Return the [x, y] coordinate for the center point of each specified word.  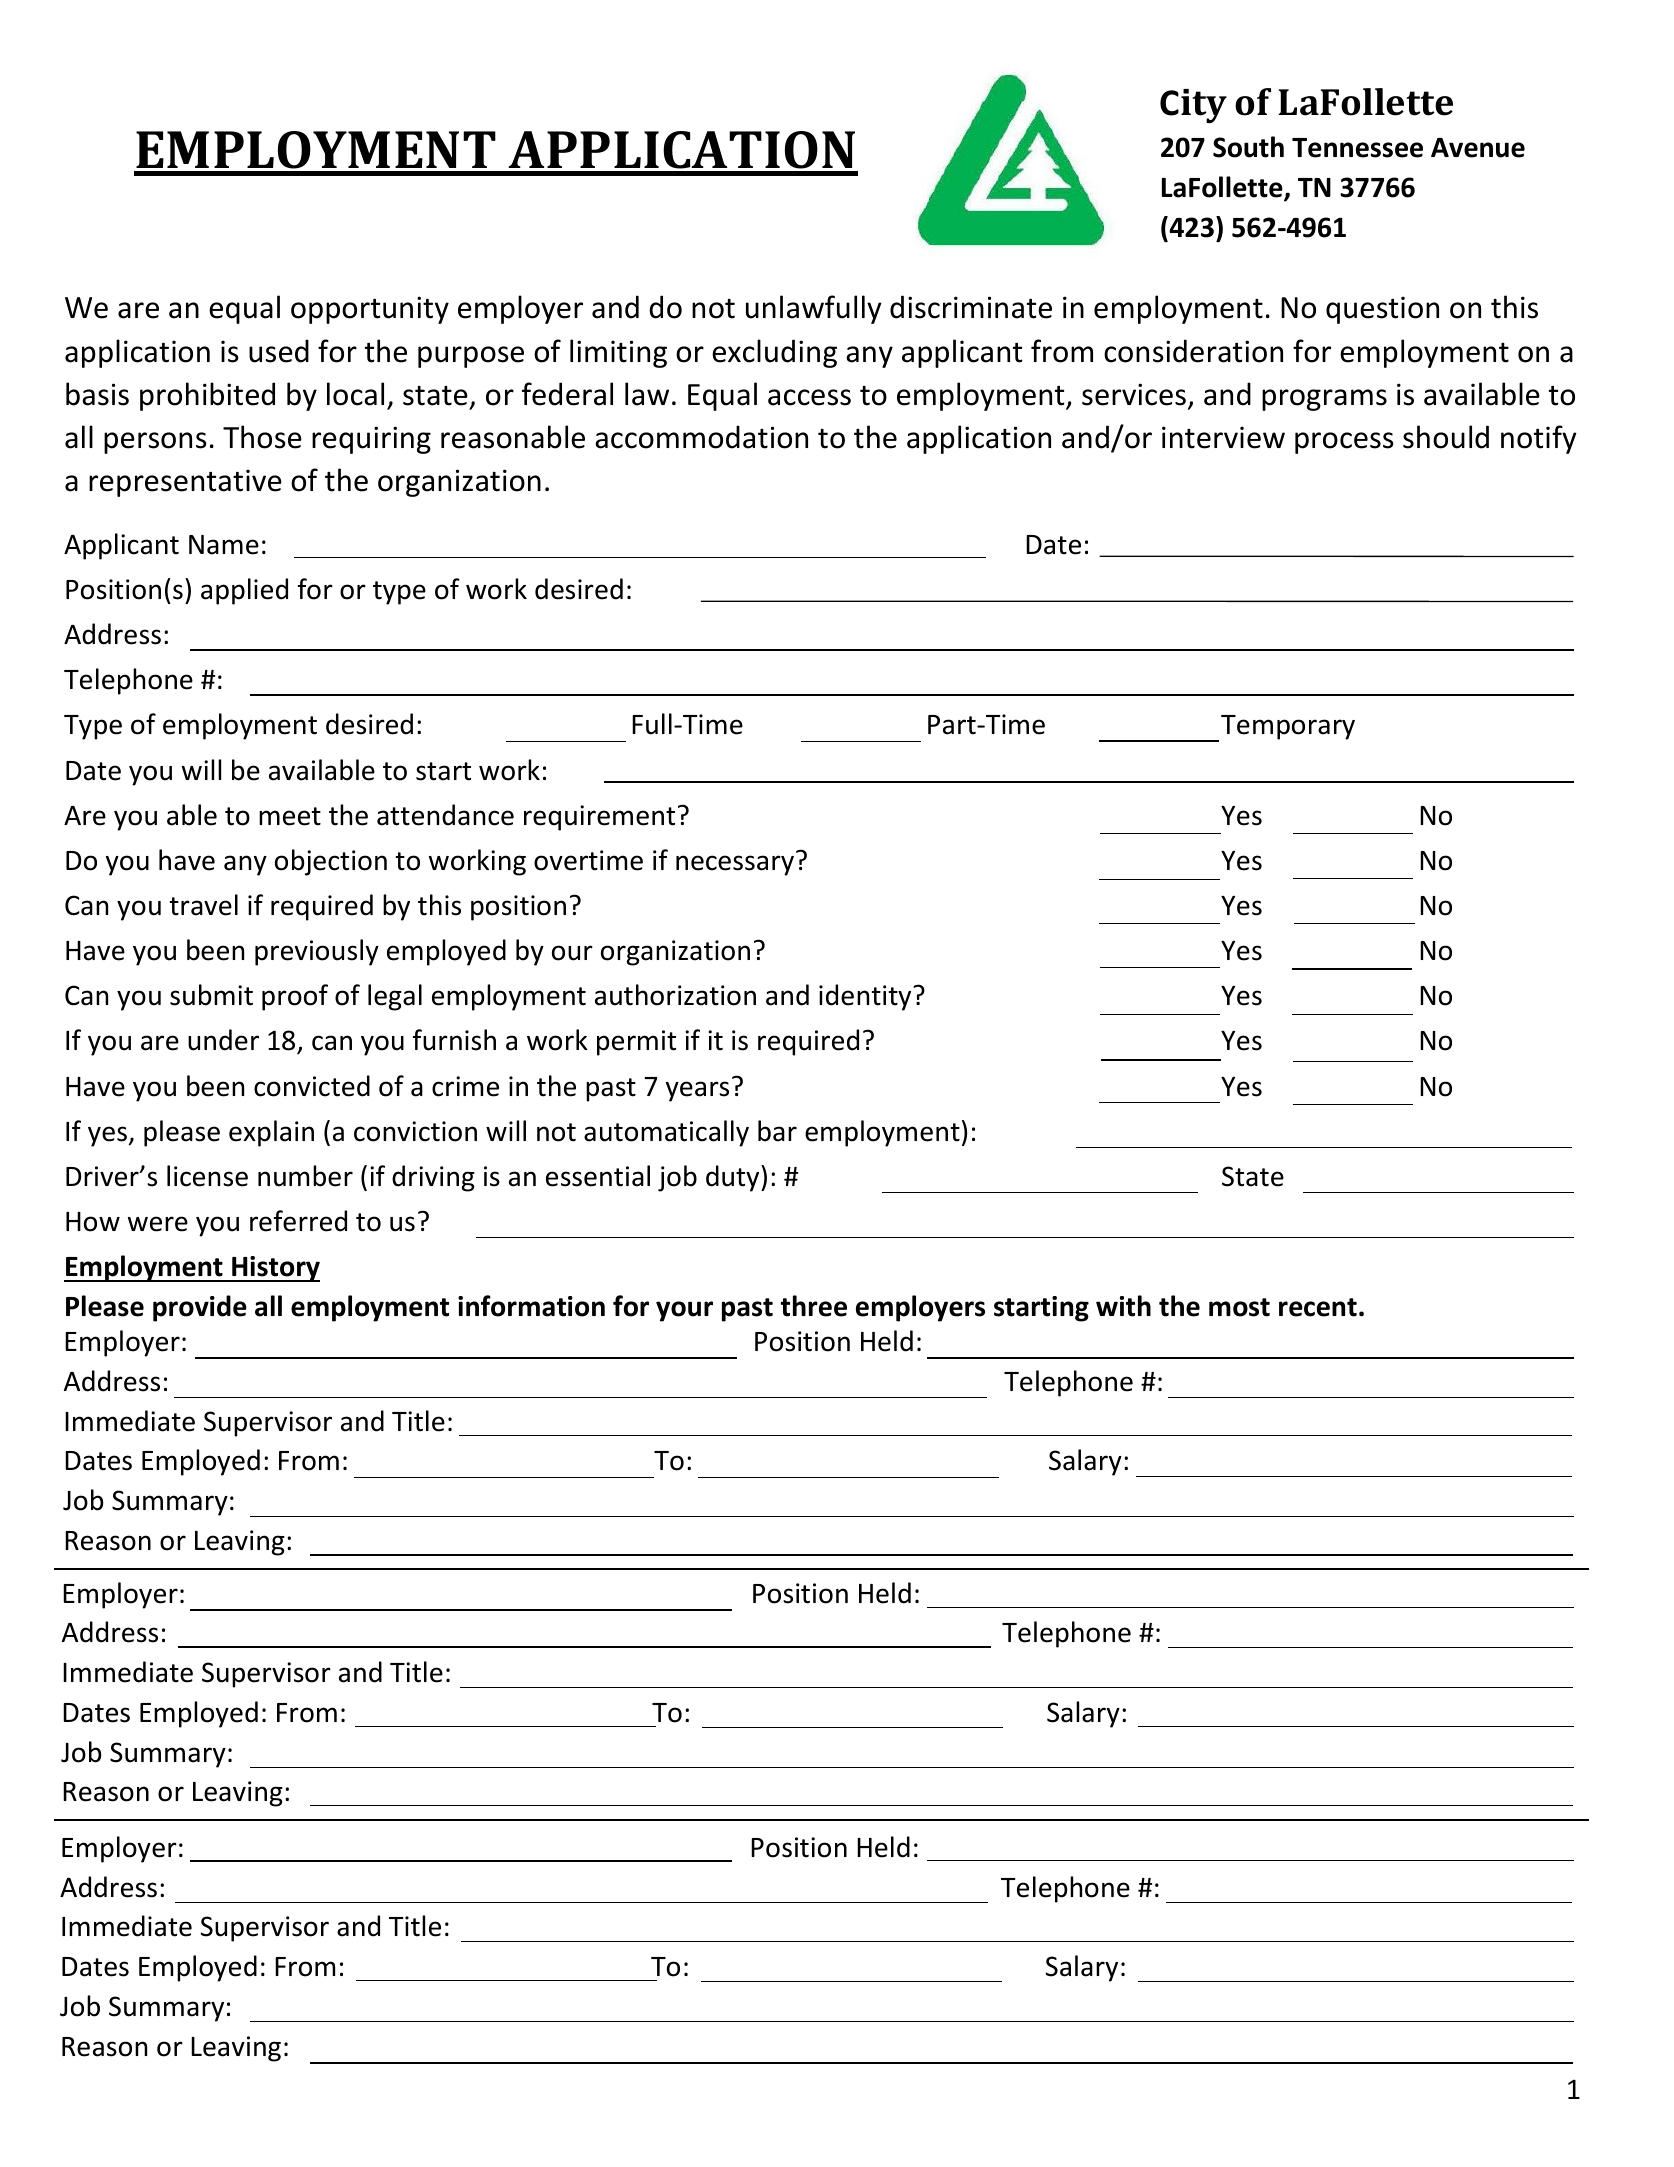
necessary [735, 865]
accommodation [701, 437]
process [1344, 443]
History [275, 1269]
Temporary [1288, 727]
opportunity [370, 310]
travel [204, 905]
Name [224, 545]
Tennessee [1357, 148]
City [1193, 106]
